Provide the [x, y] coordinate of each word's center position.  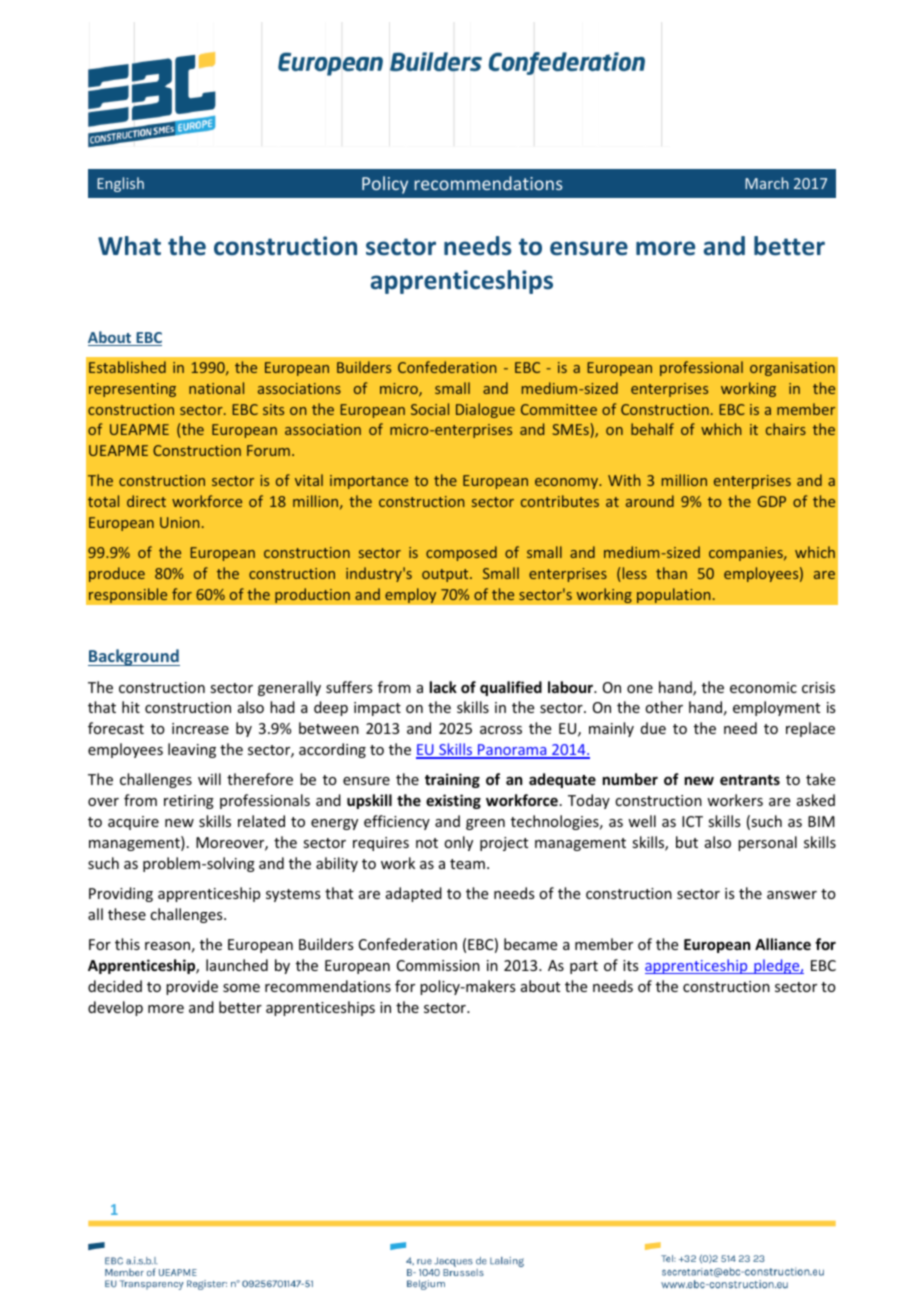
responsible [128, 595]
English [120, 184]
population [675, 595]
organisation [792, 369]
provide [192, 987]
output [446, 575]
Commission [438, 965]
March [767, 183]
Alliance [783, 944]
